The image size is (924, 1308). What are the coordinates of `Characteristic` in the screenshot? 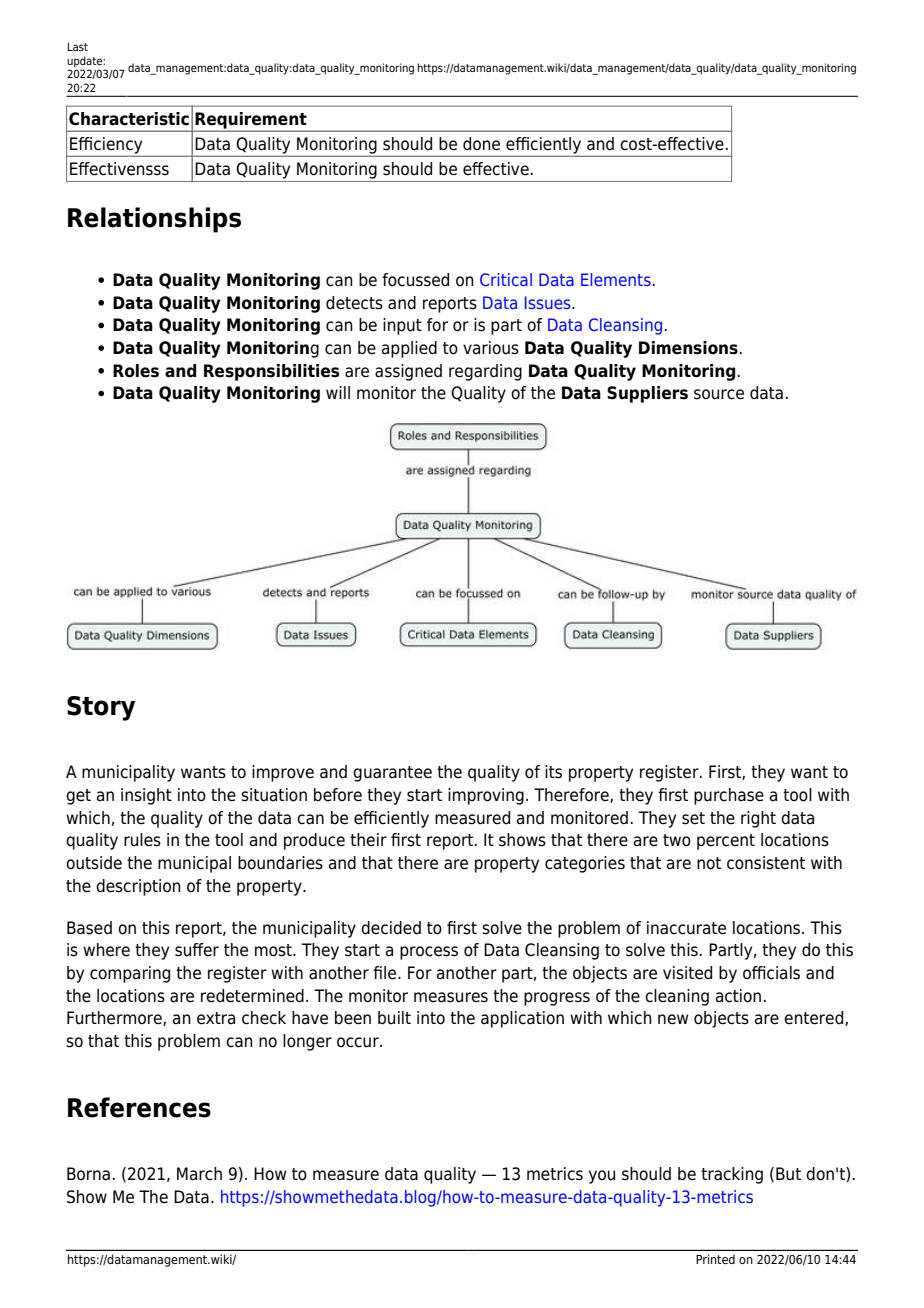 It's located at (129, 119).
